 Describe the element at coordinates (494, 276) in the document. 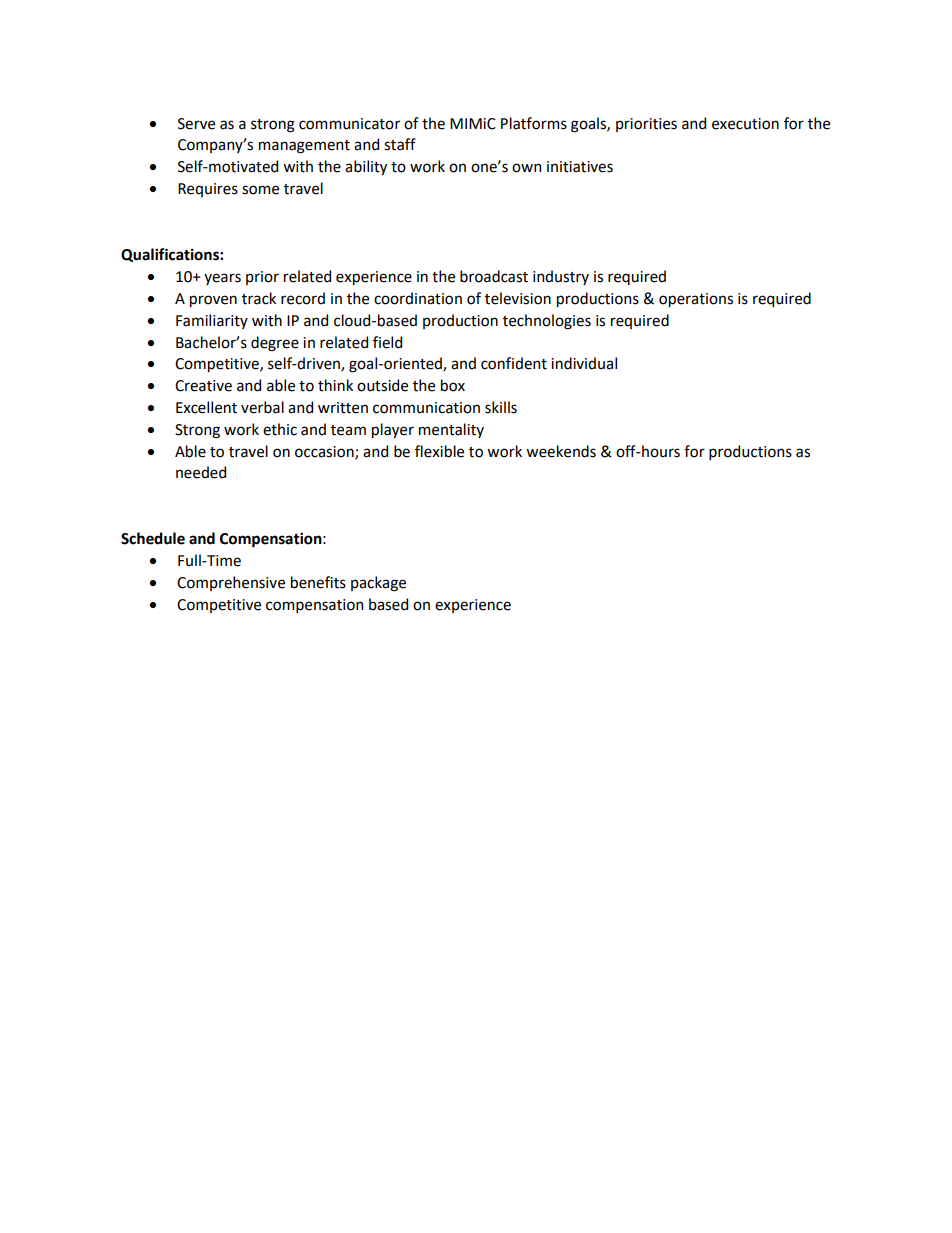

I see `broadcast` at that location.
